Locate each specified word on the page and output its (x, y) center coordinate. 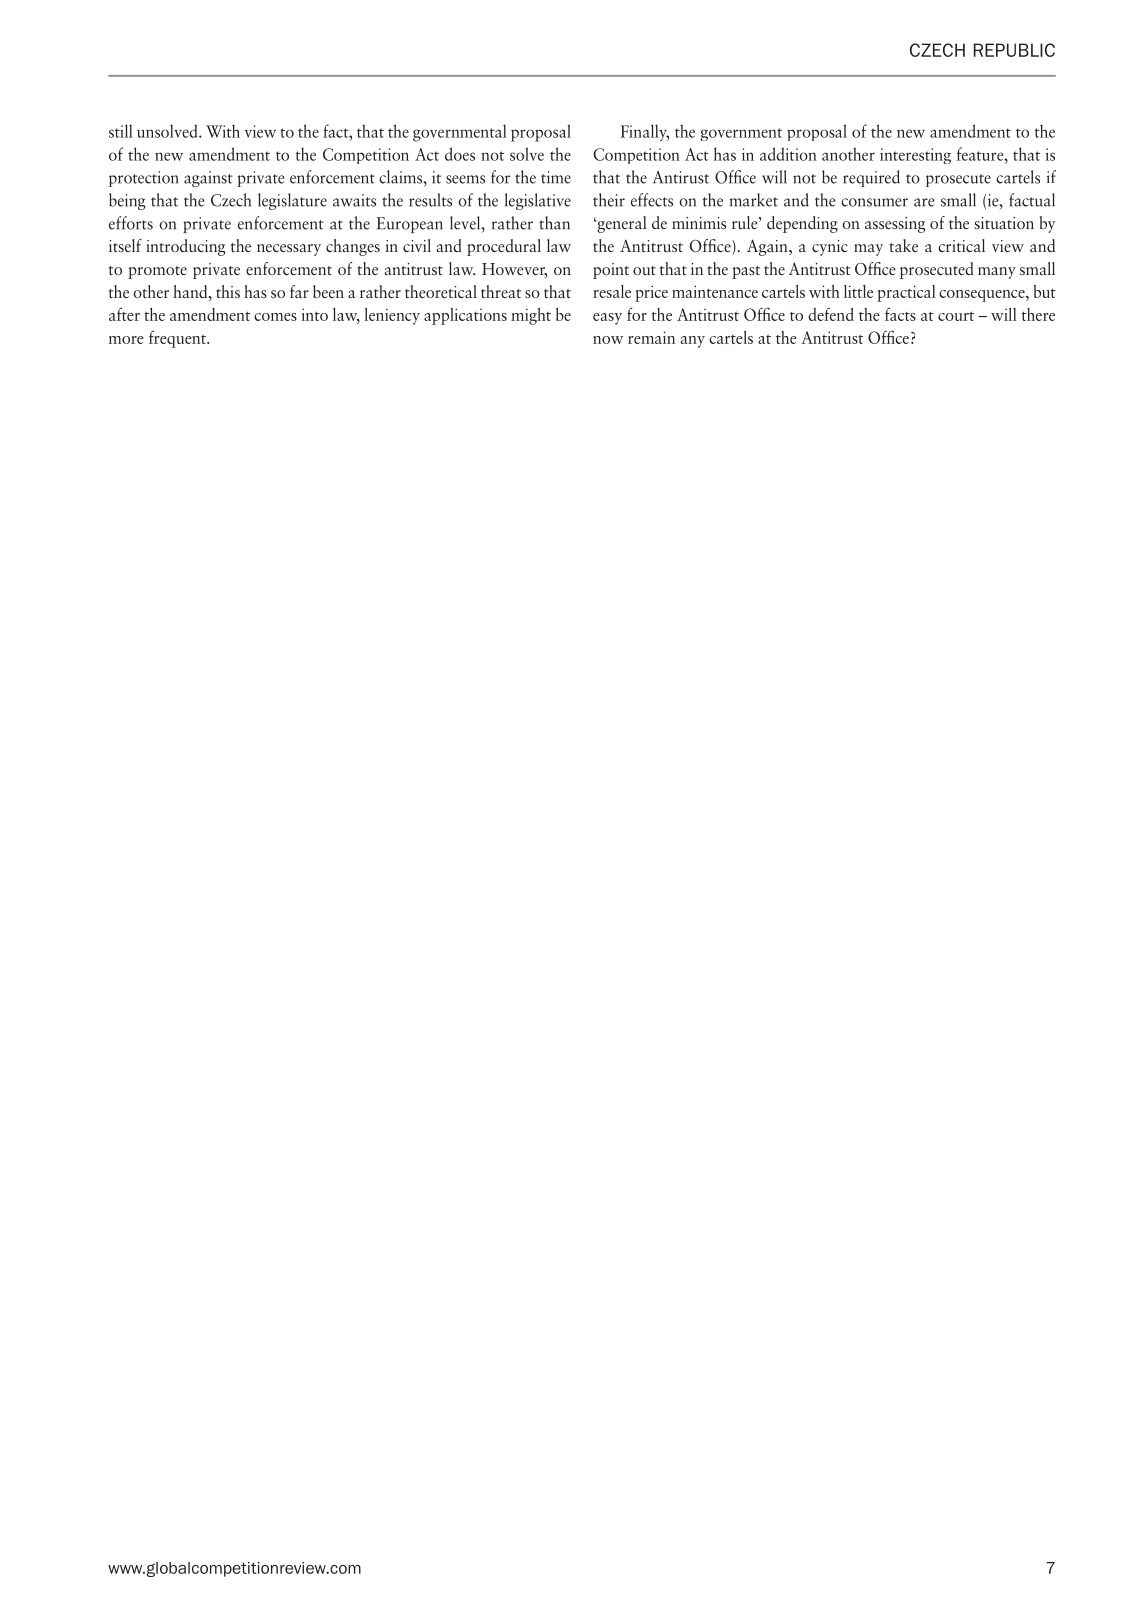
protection (143, 179)
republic (1014, 50)
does (460, 154)
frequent (178, 339)
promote (157, 272)
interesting (915, 156)
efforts (131, 223)
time (556, 177)
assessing (895, 225)
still (121, 131)
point (611, 271)
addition (788, 154)
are (924, 202)
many (997, 273)
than (554, 223)
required (871, 178)
